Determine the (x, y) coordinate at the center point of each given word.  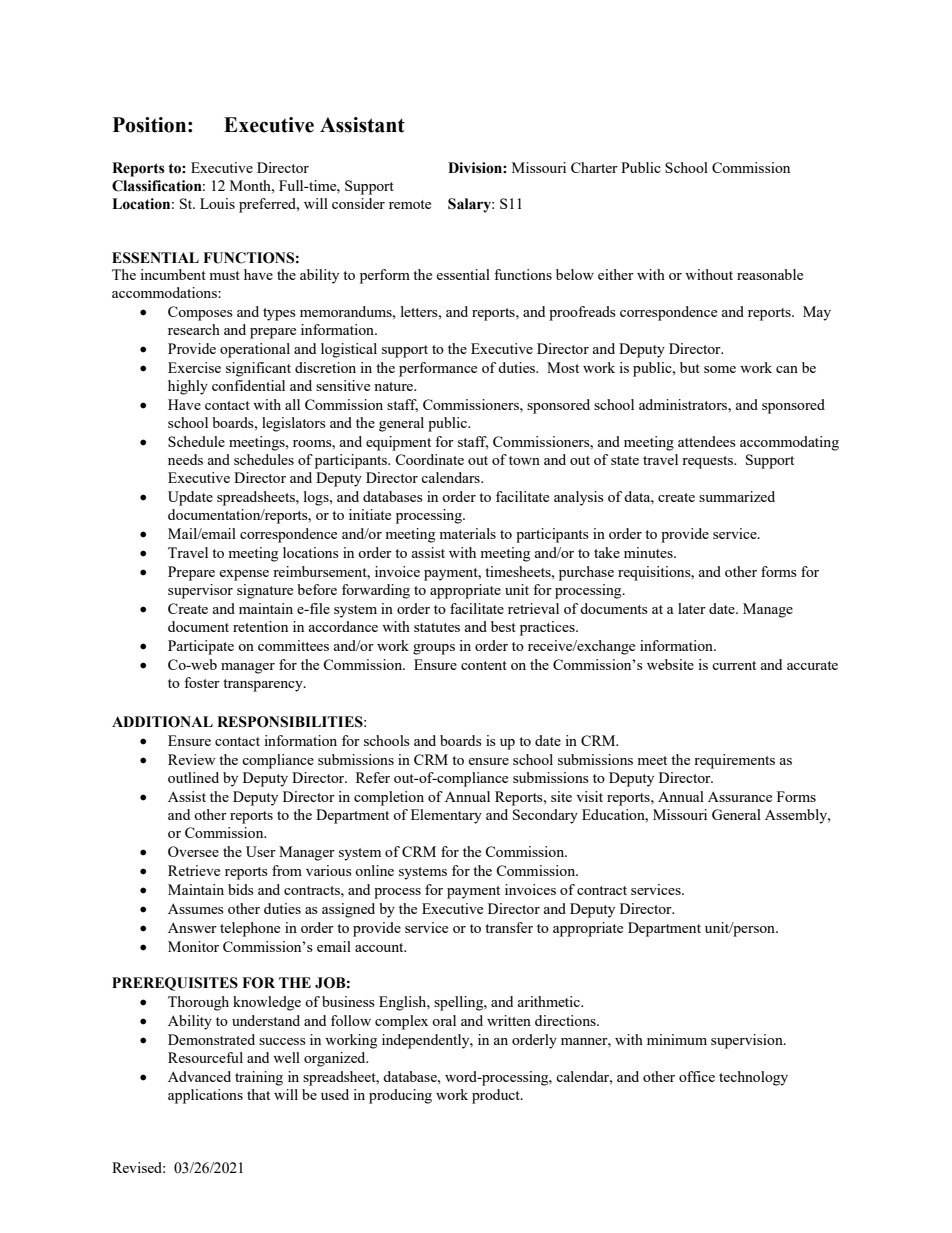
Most (563, 367)
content (484, 665)
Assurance (740, 796)
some (720, 369)
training (259, 1078)
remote (410, 204)
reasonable (770, 274)
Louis (217, 203)
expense (244, 575)
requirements (734, 761)
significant (258, 369)
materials (467, 533)
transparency (264, 685)
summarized (737, 496)
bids (241, 889)
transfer (509, 927)
